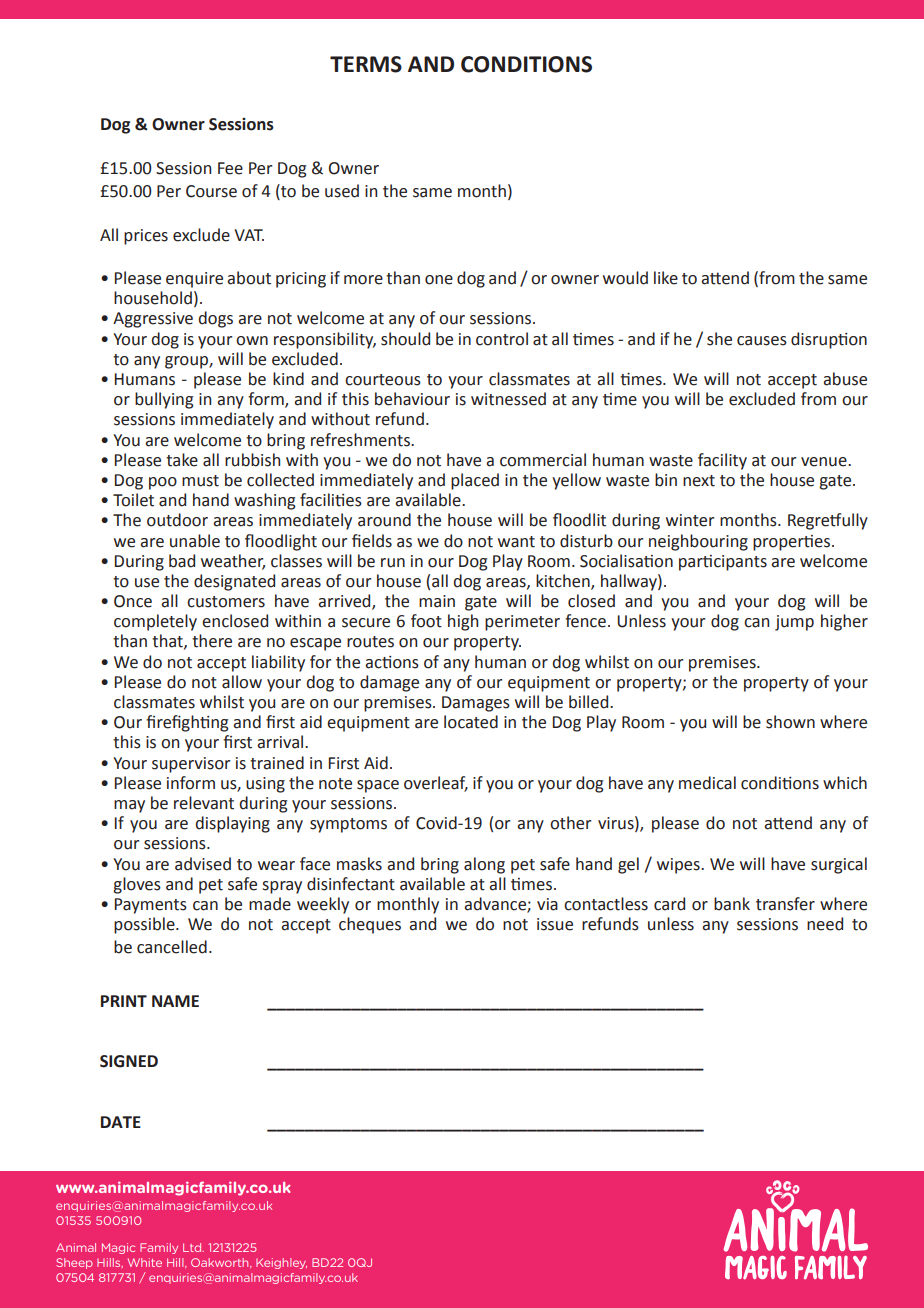  What do you see at coordinates (762, 341) in the document?
I see `causes` at bounding box center [762, 341].
